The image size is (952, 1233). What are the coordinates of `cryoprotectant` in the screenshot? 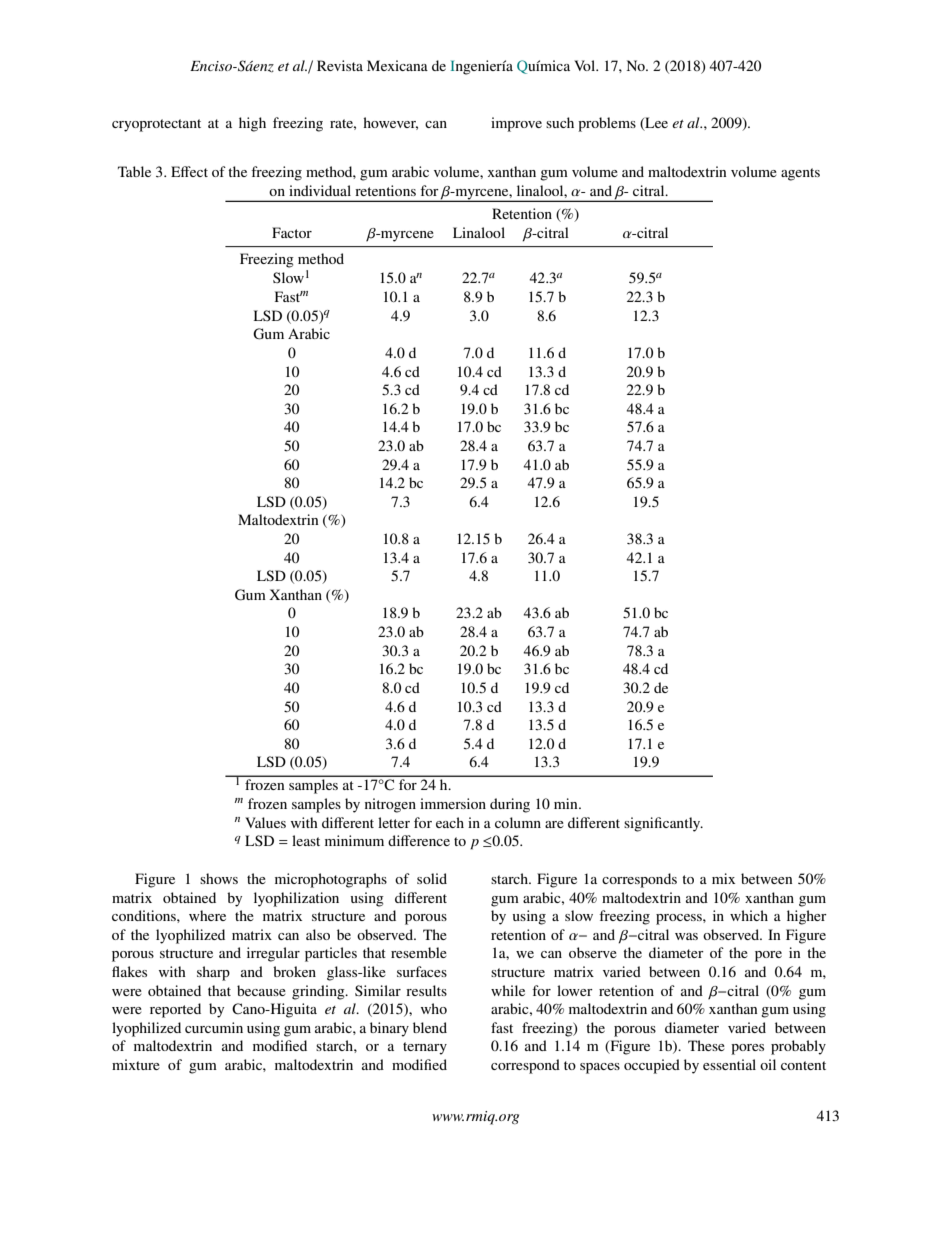 It's located at (156, 125).
